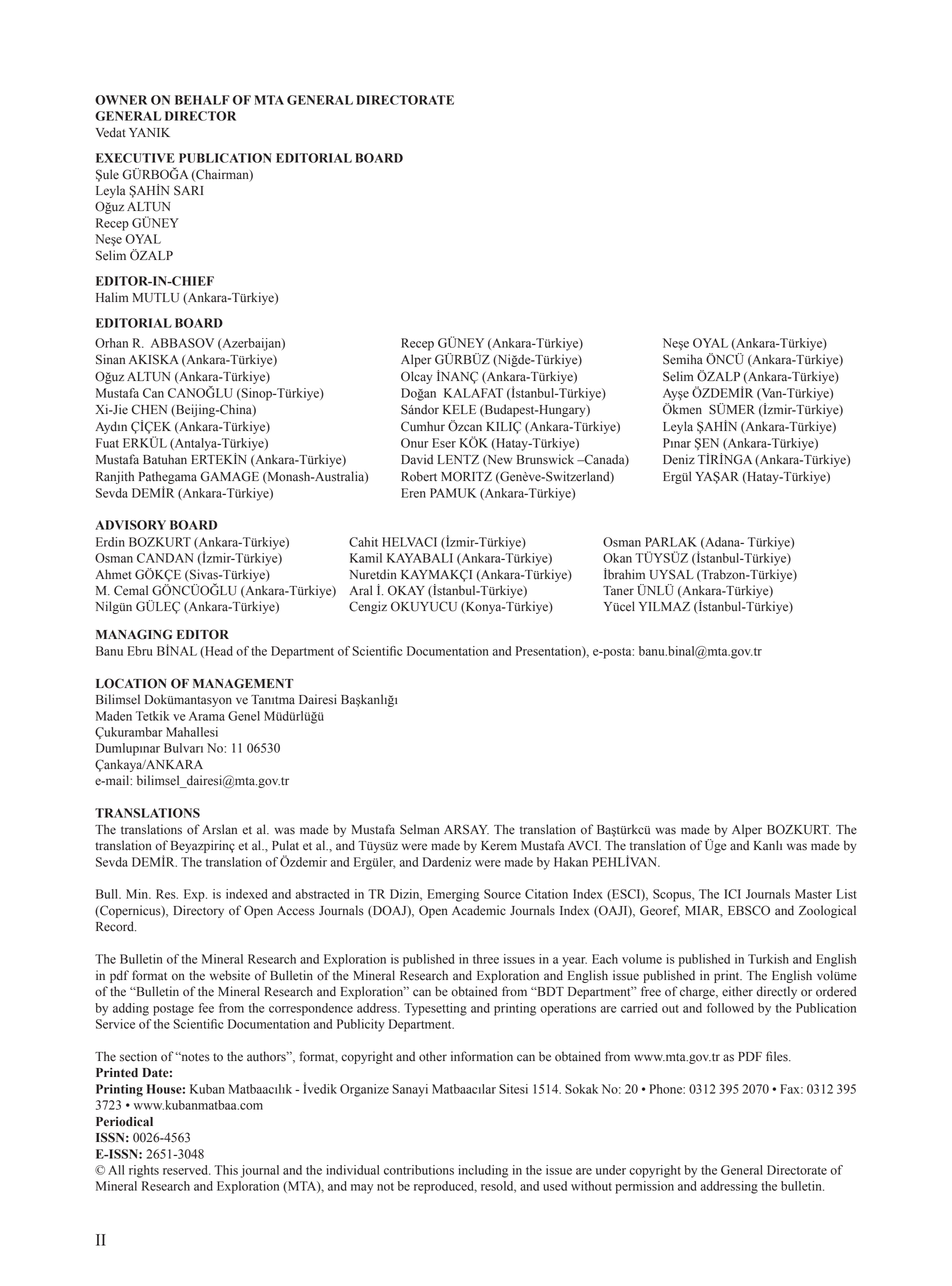 The width and height of the screenshot is (952, 1286). I want to click on This, so click(226, 1170).
